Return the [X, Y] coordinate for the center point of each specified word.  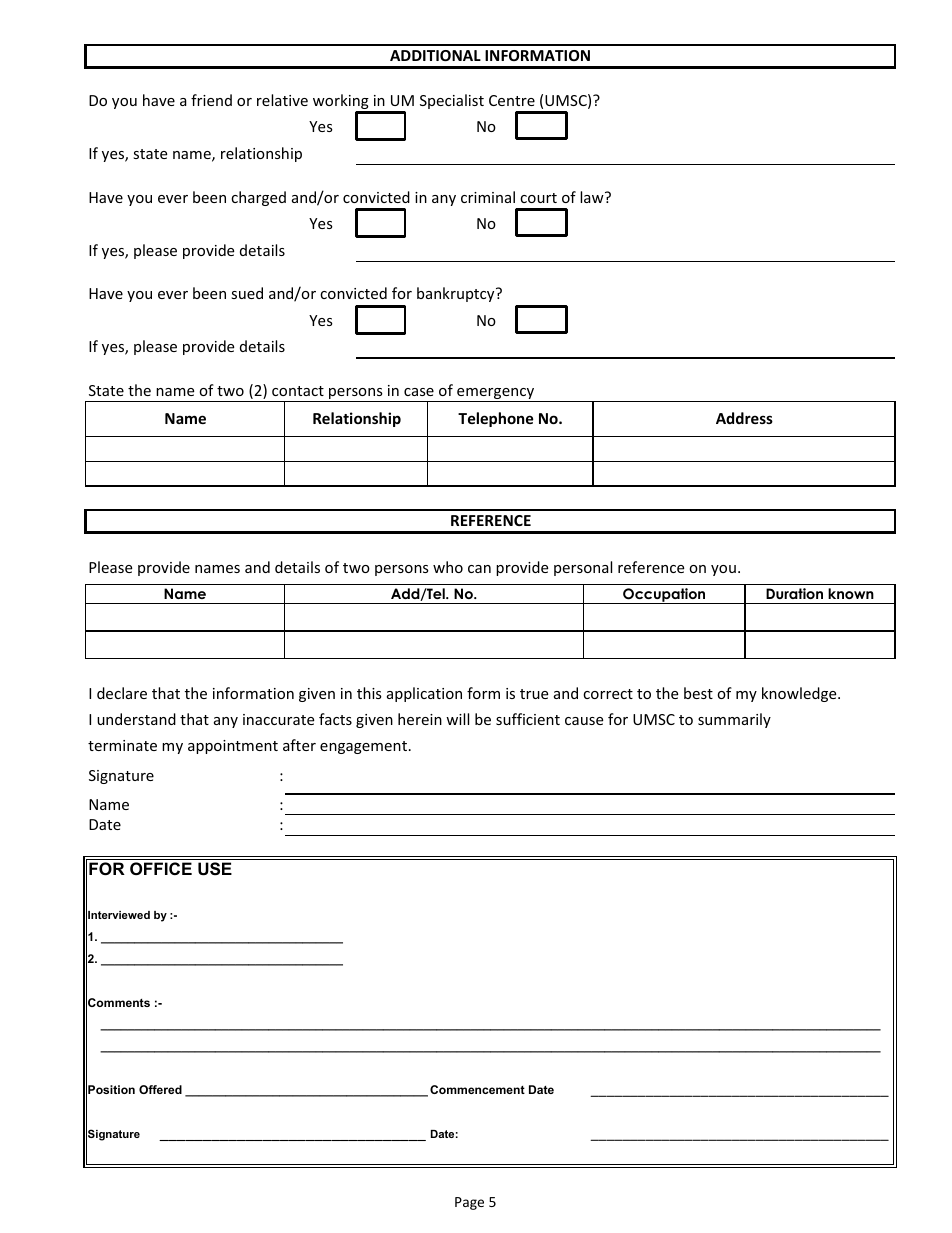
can [479, 569]
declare [122, 693]
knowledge [800, 694]
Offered [160, 1089]
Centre [512, 100]
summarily [734, 720]
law [593, 197]
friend [211, 100]
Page [469, 1203]
